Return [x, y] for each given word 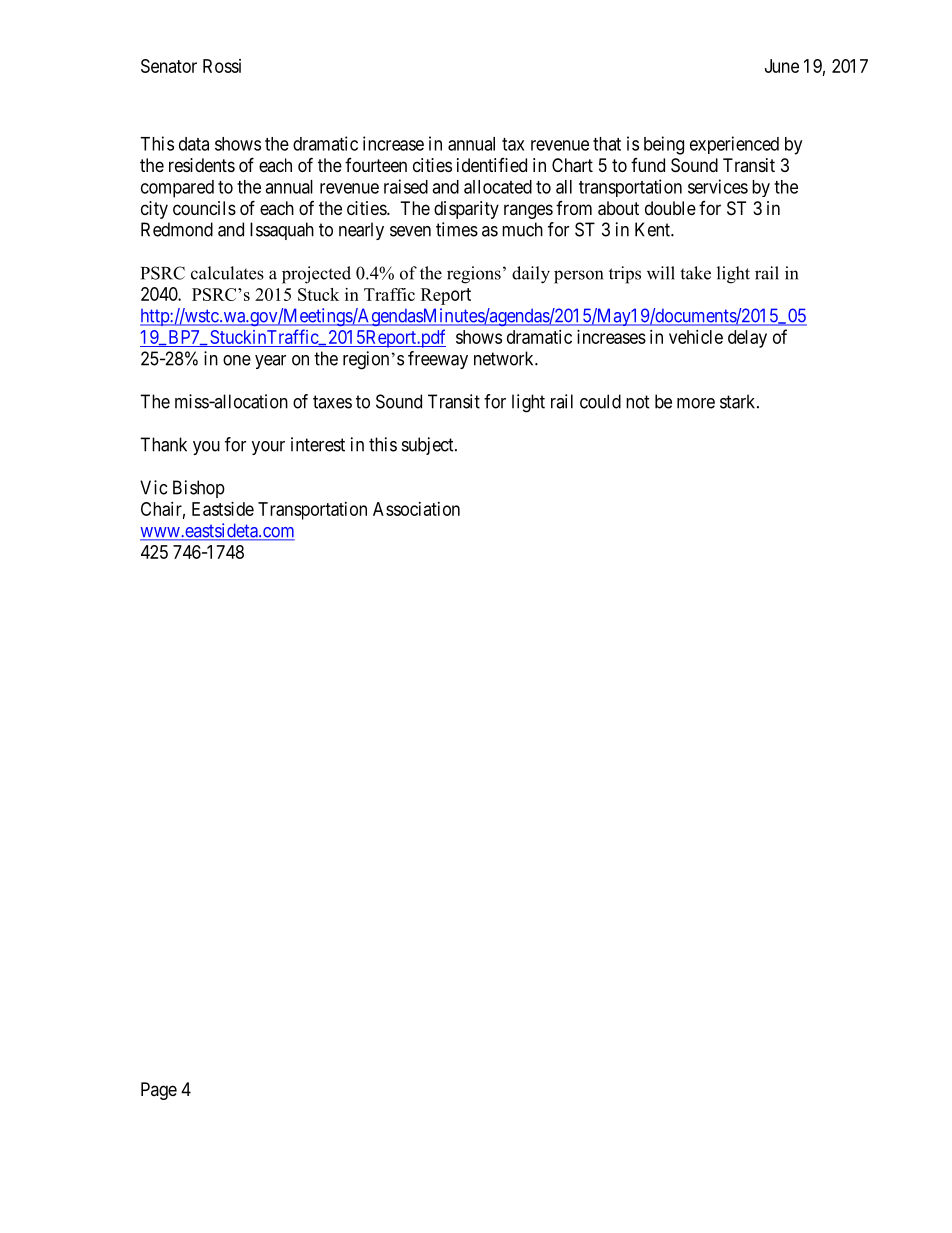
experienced [734, 145]
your [268, 448]
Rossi [222, 66]
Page [159, 1091]
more [696, 403]
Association [416, 509]
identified [492, 165]
